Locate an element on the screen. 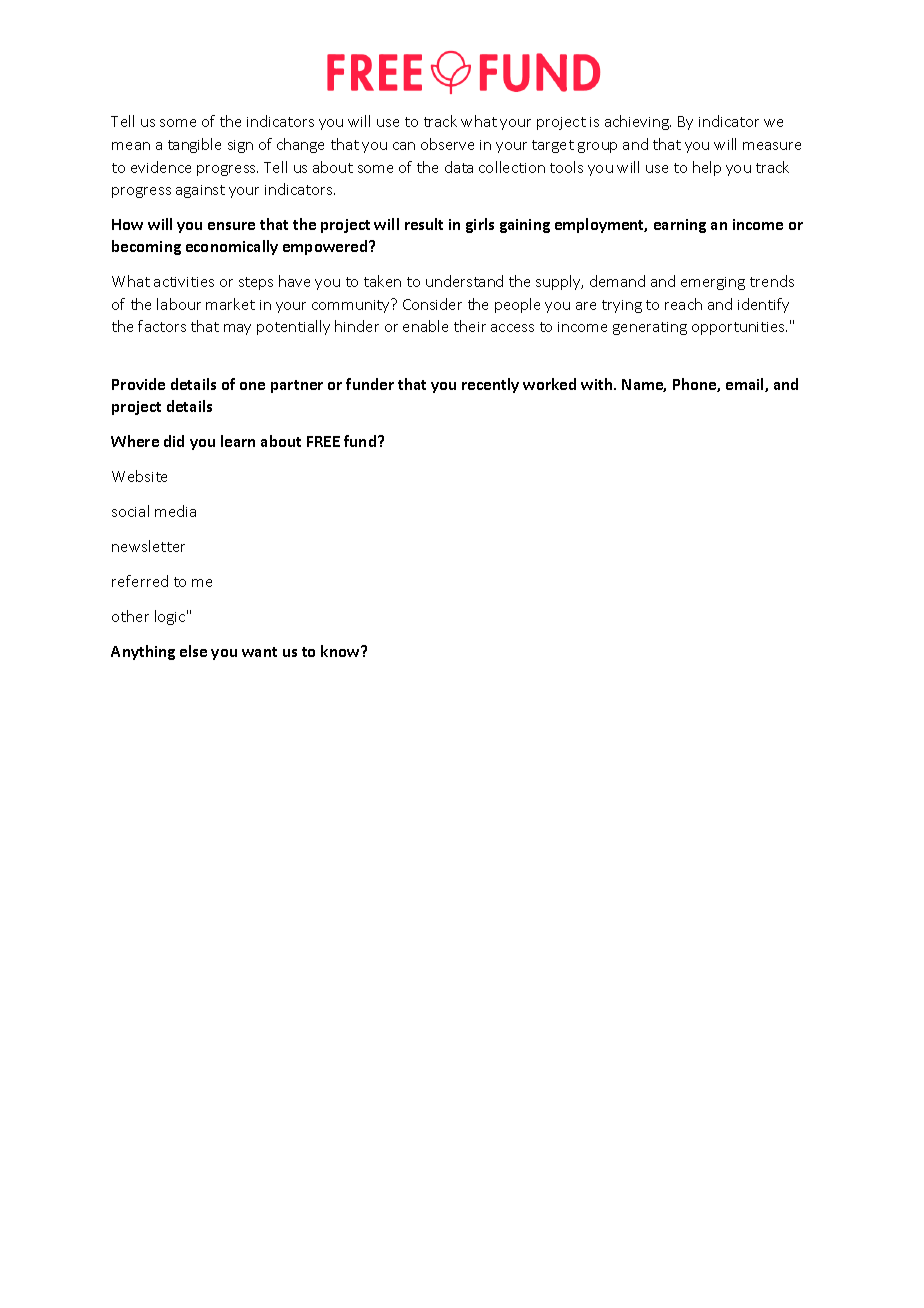 Image resolution: width=924 pixels, height=1308 pixels. want is located at coordinates (259, 652).
